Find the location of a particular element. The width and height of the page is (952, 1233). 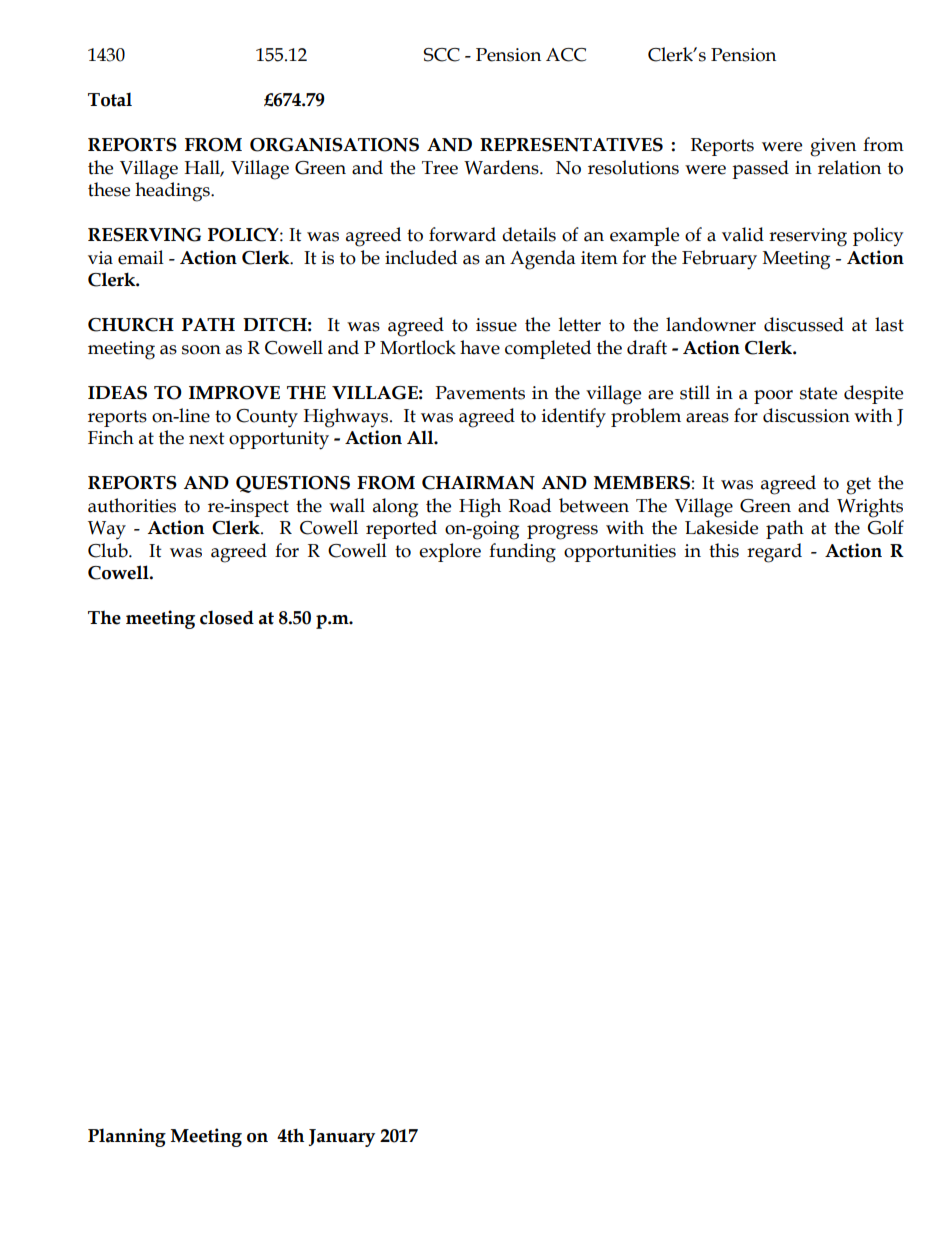

January is located at coordinates (342, 1138).
